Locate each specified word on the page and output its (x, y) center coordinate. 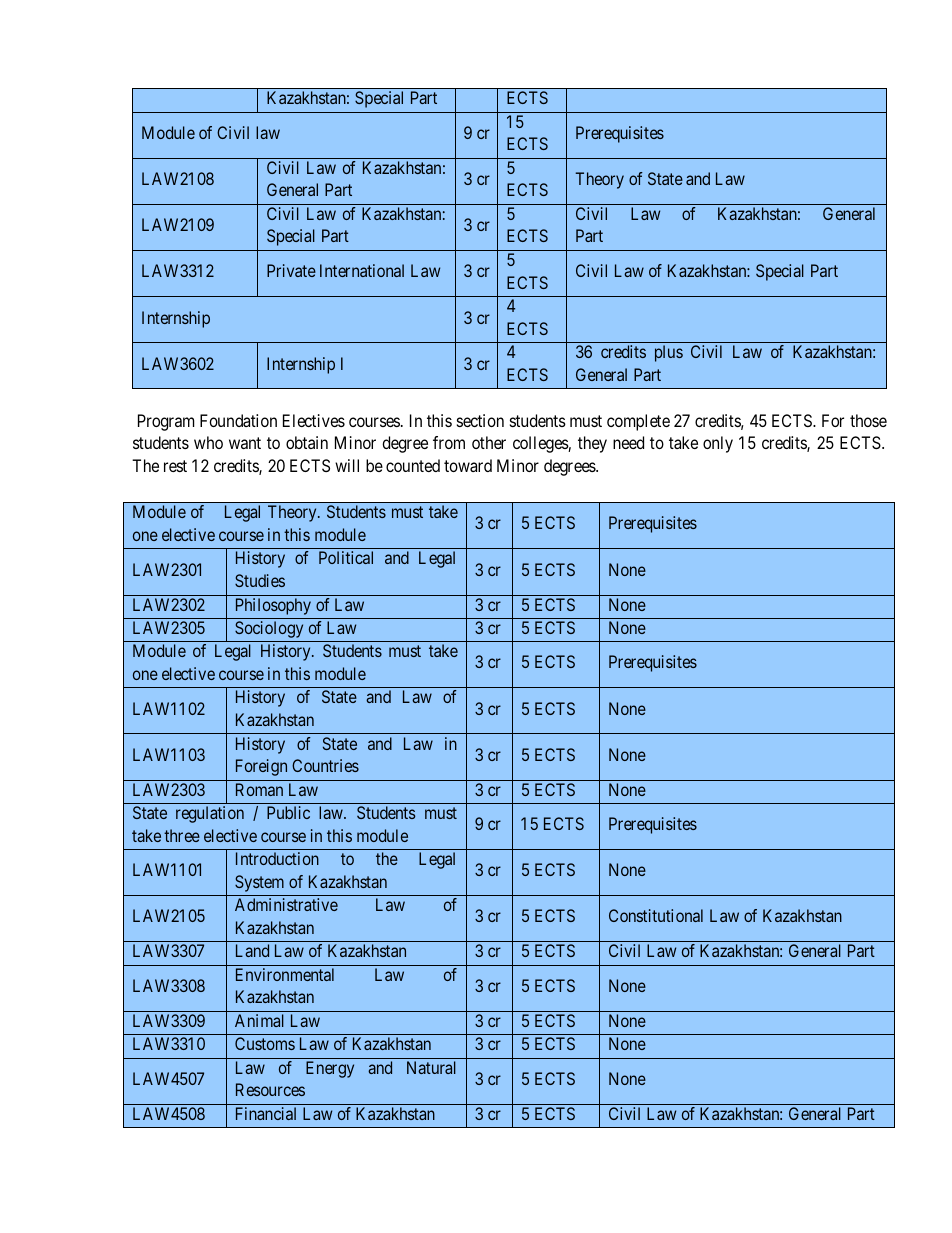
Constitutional (656, 915)
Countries (325, 765)
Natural (431, 1067)
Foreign (261, 767)
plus (669, 353)
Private (291, 270)
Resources (270, 1089)
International (362, 270)
